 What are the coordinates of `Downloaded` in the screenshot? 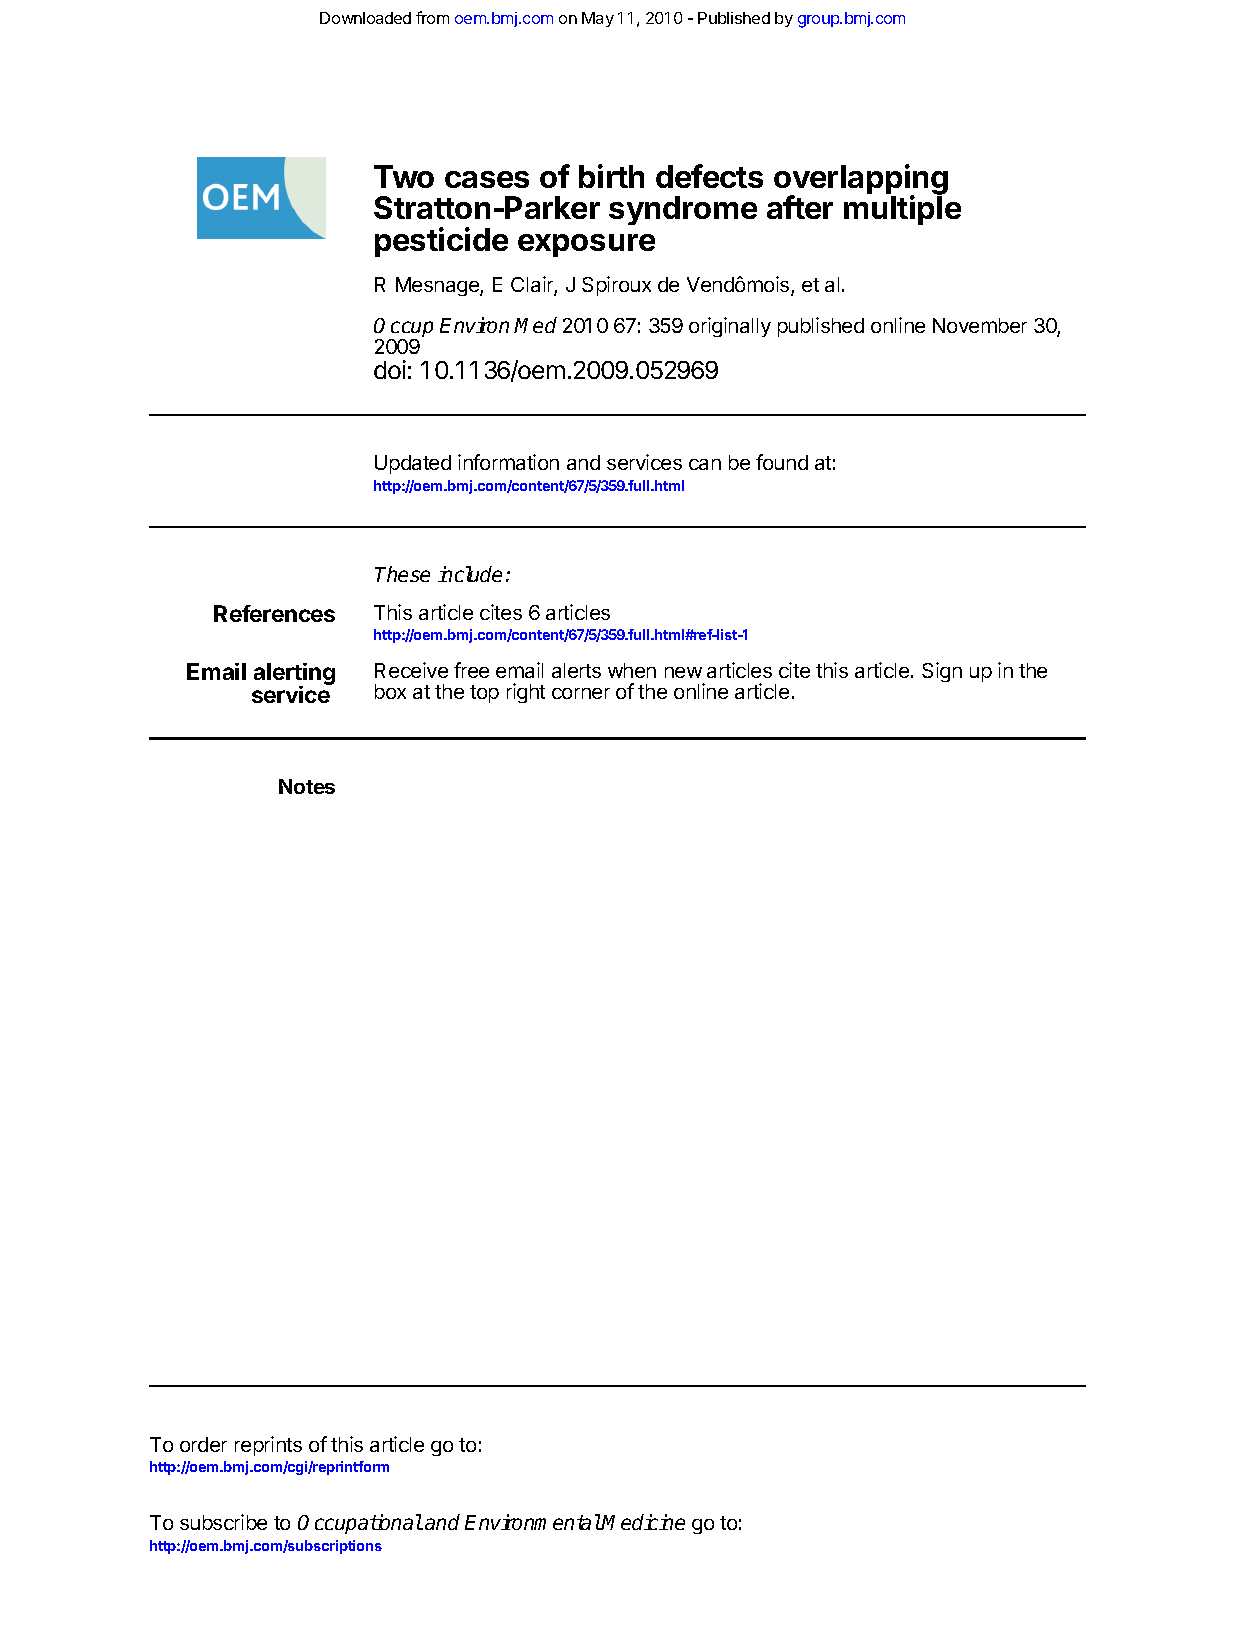 It's located at (365, 18).
